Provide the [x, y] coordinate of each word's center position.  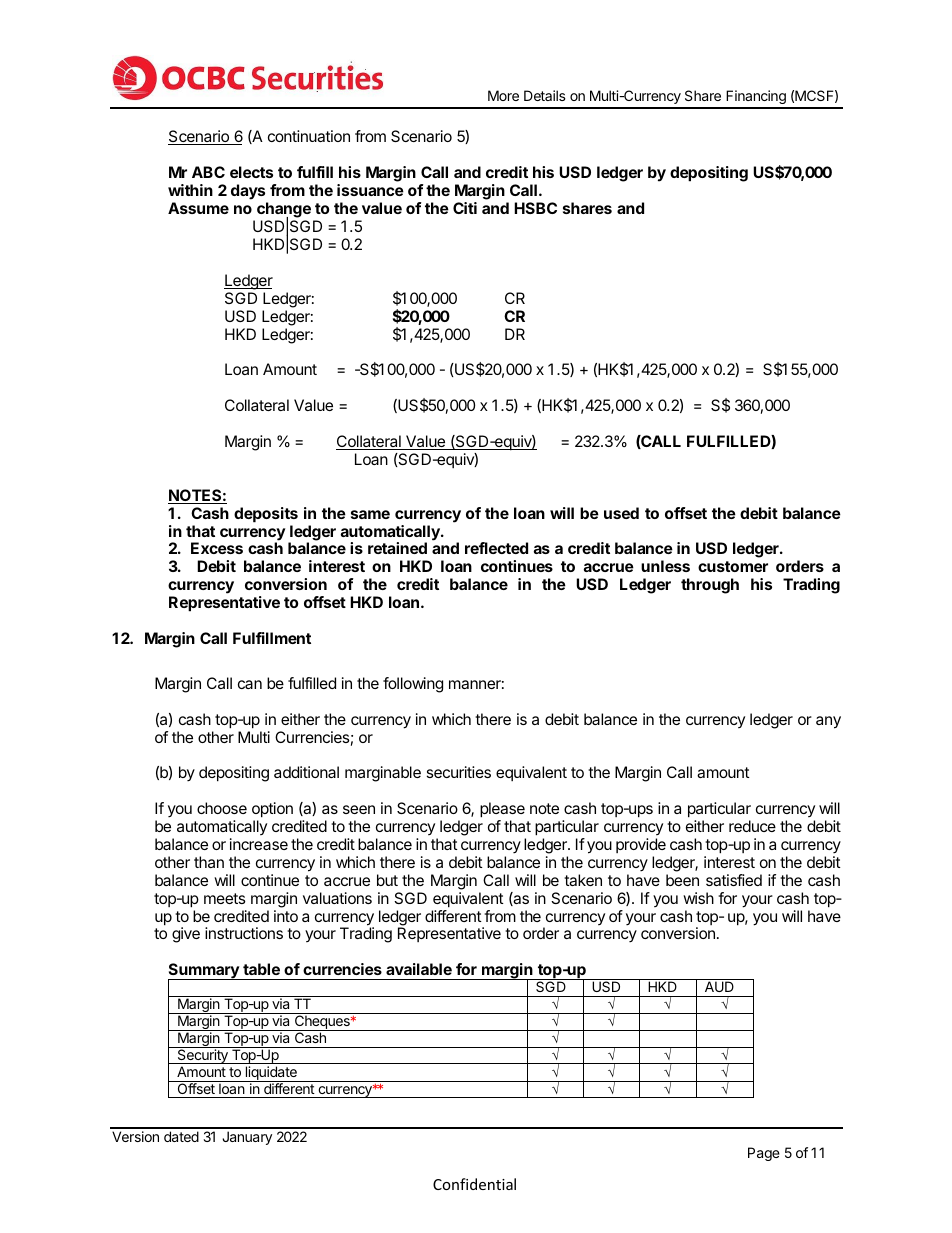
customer [733, 566]
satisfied [734, 880]
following [413, 685]
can [250, 684]
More [503, 95]
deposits [266, 515]
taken [583, 880]
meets [225, 898]
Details [545, 95]
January [247, 1138]
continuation [309, 136]
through [710, 586]
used [621, 513]
